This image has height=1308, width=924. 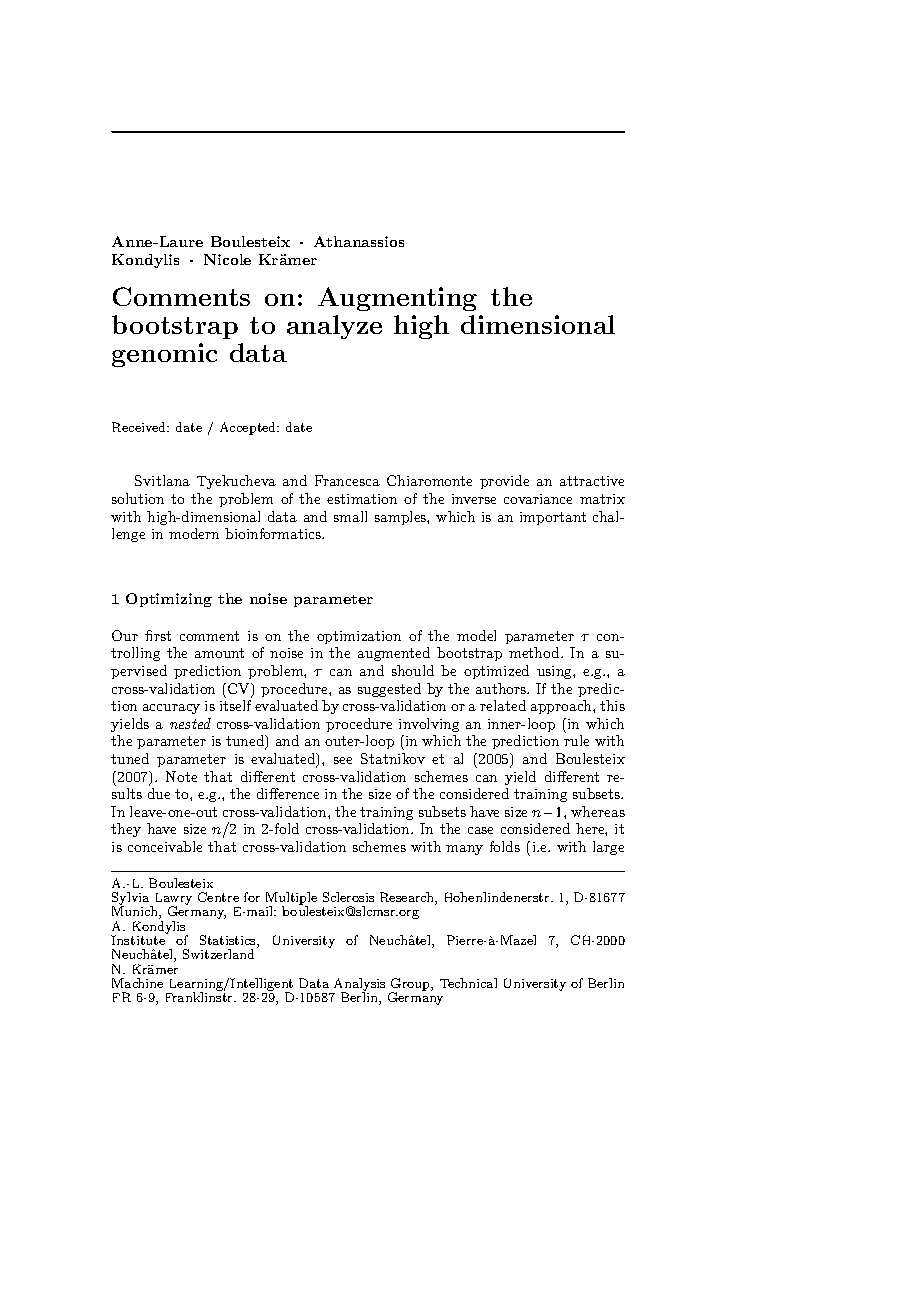 What do you see at coordinates (553, 518) in the image?
I see `important` at bounding box center [553, 518].
